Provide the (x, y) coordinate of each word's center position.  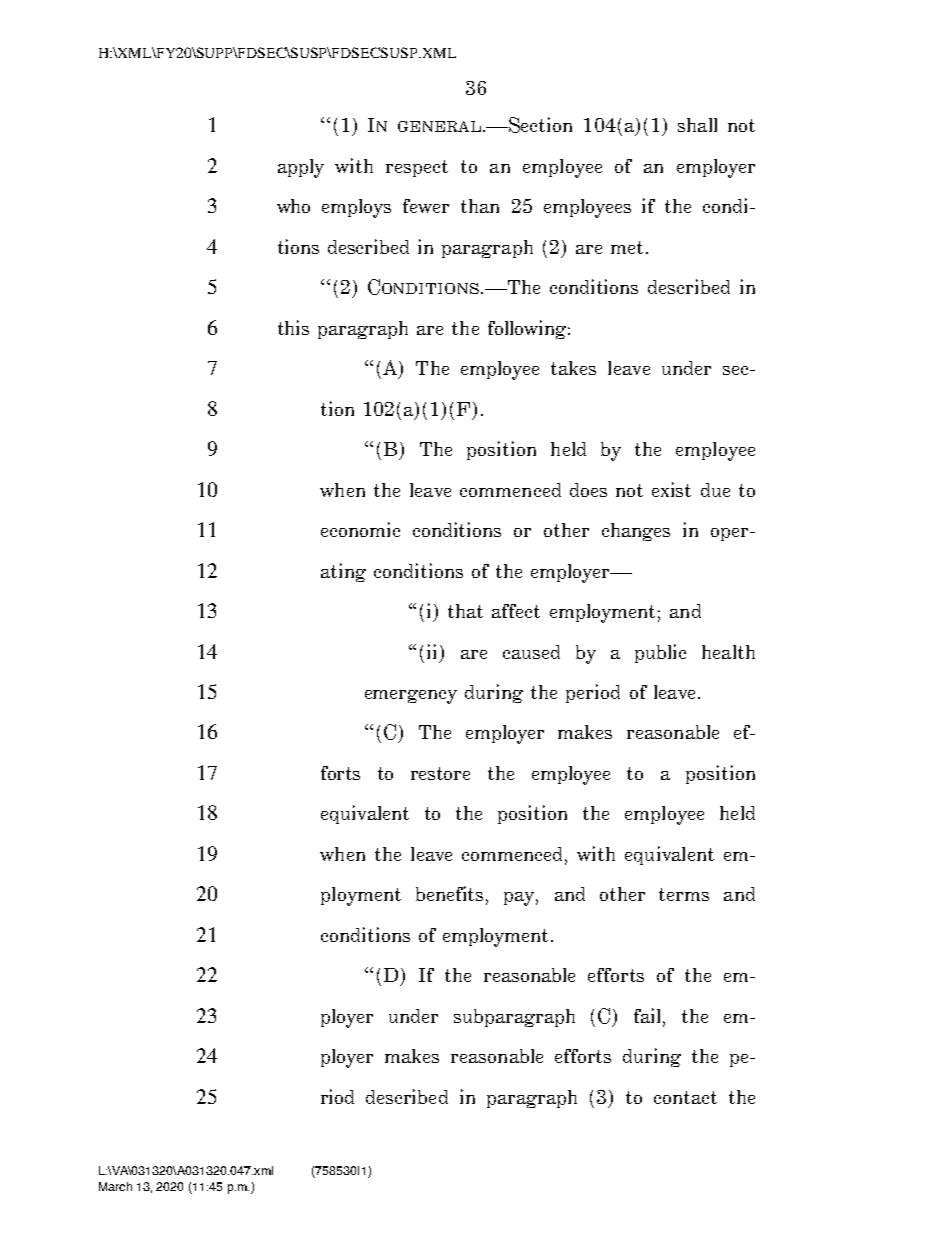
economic (360, 529)
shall (697, 125)
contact (685, 1097)
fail (649, 1017)
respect (417, 168)
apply (301, 168)
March (115, 1186)
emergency (411, 697)
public (660, 653)
